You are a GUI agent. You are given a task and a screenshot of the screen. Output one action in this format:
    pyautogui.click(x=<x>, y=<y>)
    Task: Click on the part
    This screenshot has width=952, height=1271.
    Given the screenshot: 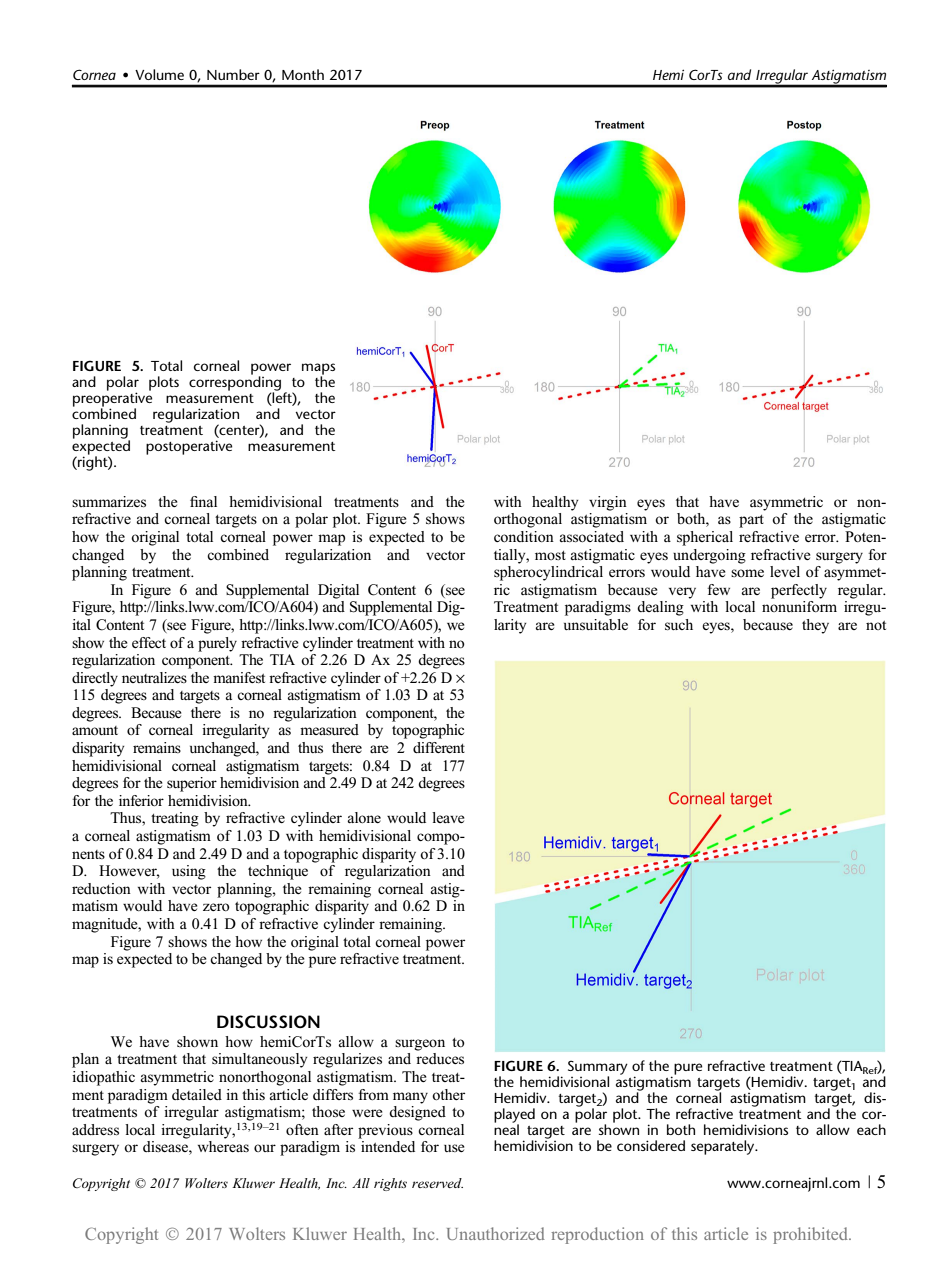 What is the action you would take?
    pyautogui.click(x=751, y=521)
